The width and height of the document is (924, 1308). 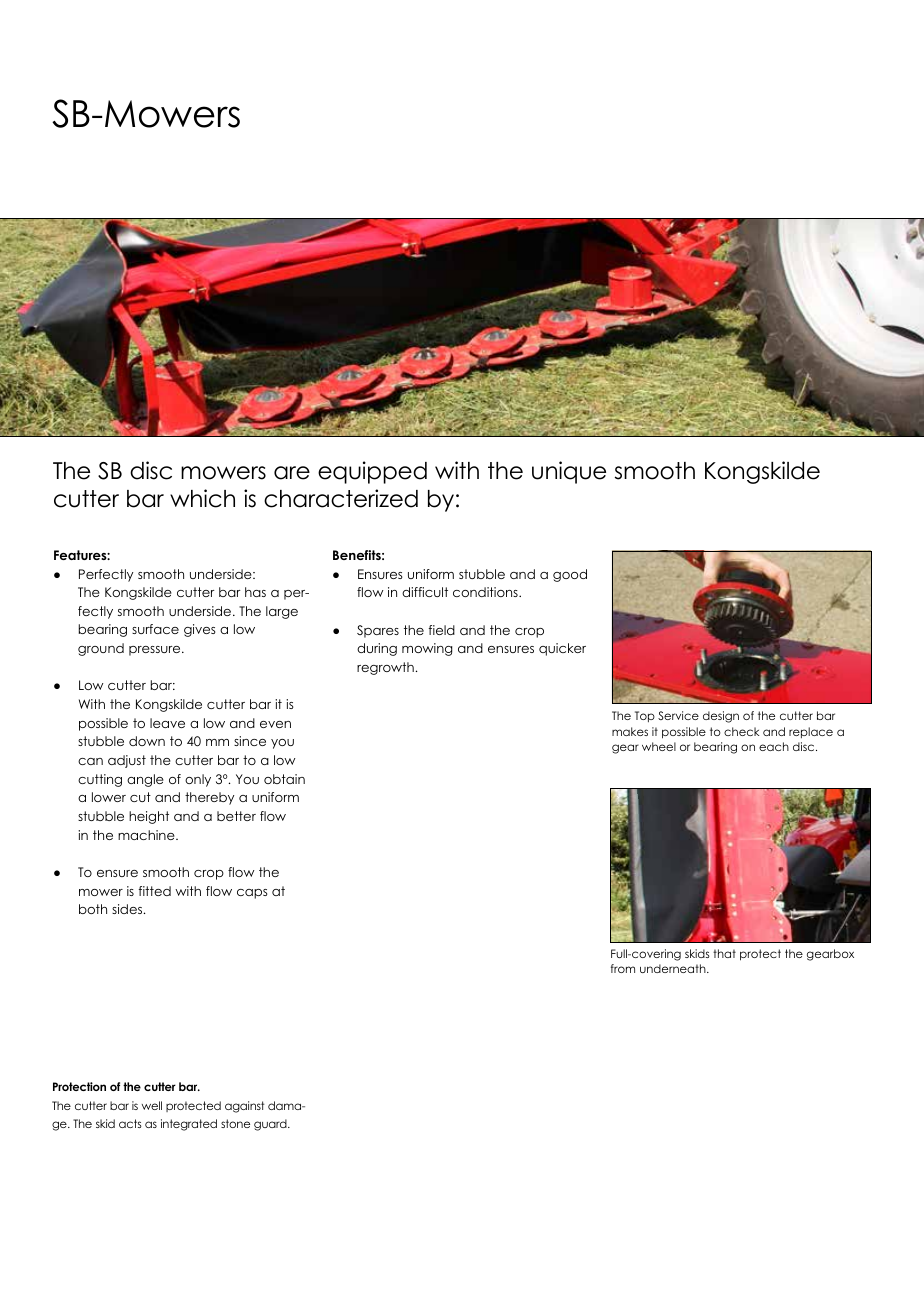 I want to click on well, so click(x=152, y=1105).
